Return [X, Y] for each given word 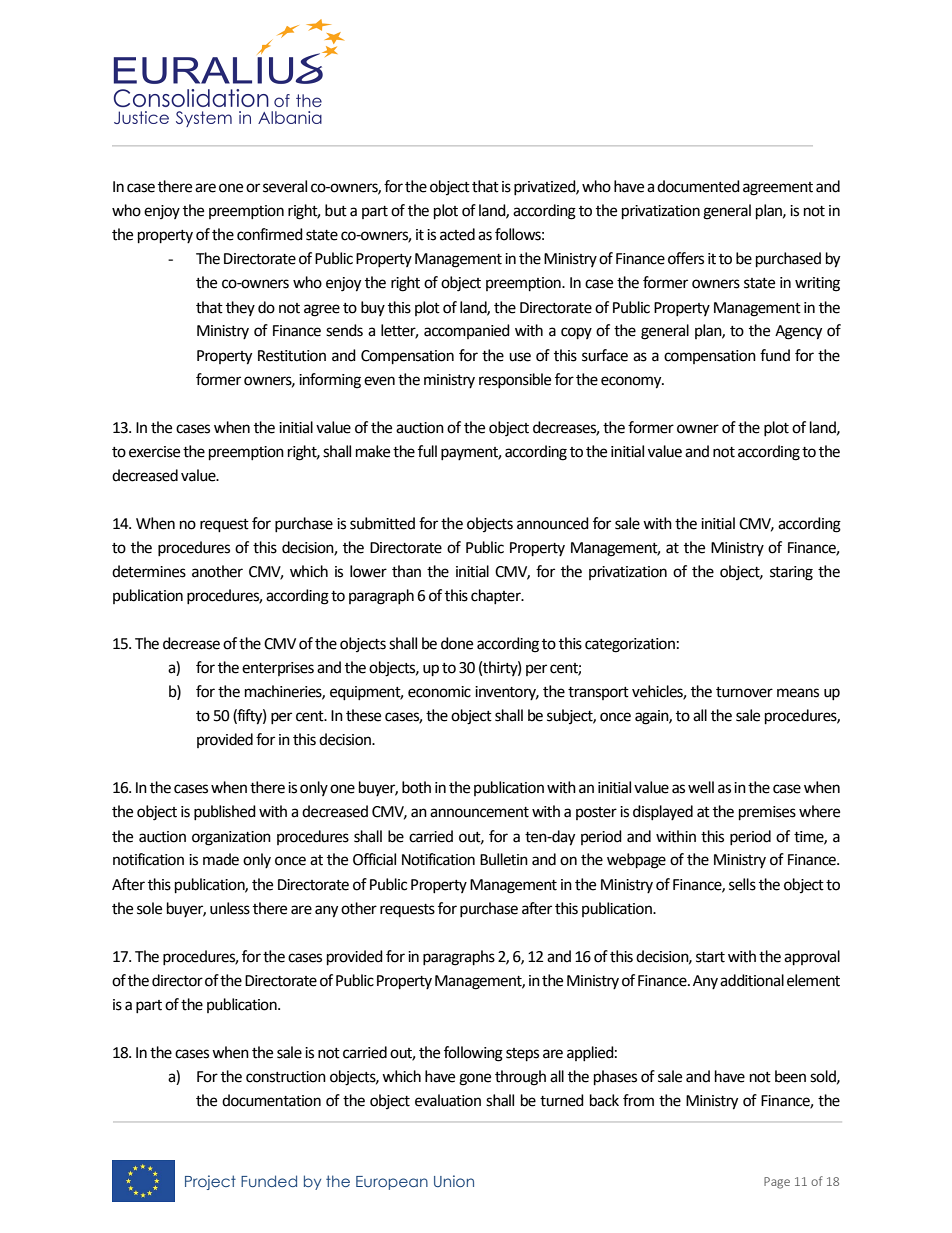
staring [791, 573]
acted [457, 234]
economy [632, 382]
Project [210, 1182]
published [225, 812]
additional [752, 980]
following [473, 1054]
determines [149, 571]
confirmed [270, 234]
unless [230, 908]
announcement [479, 812]
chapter [497, 596]
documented [698, 186]
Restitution [292, 356]
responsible [515, 380]
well [701, 787]
